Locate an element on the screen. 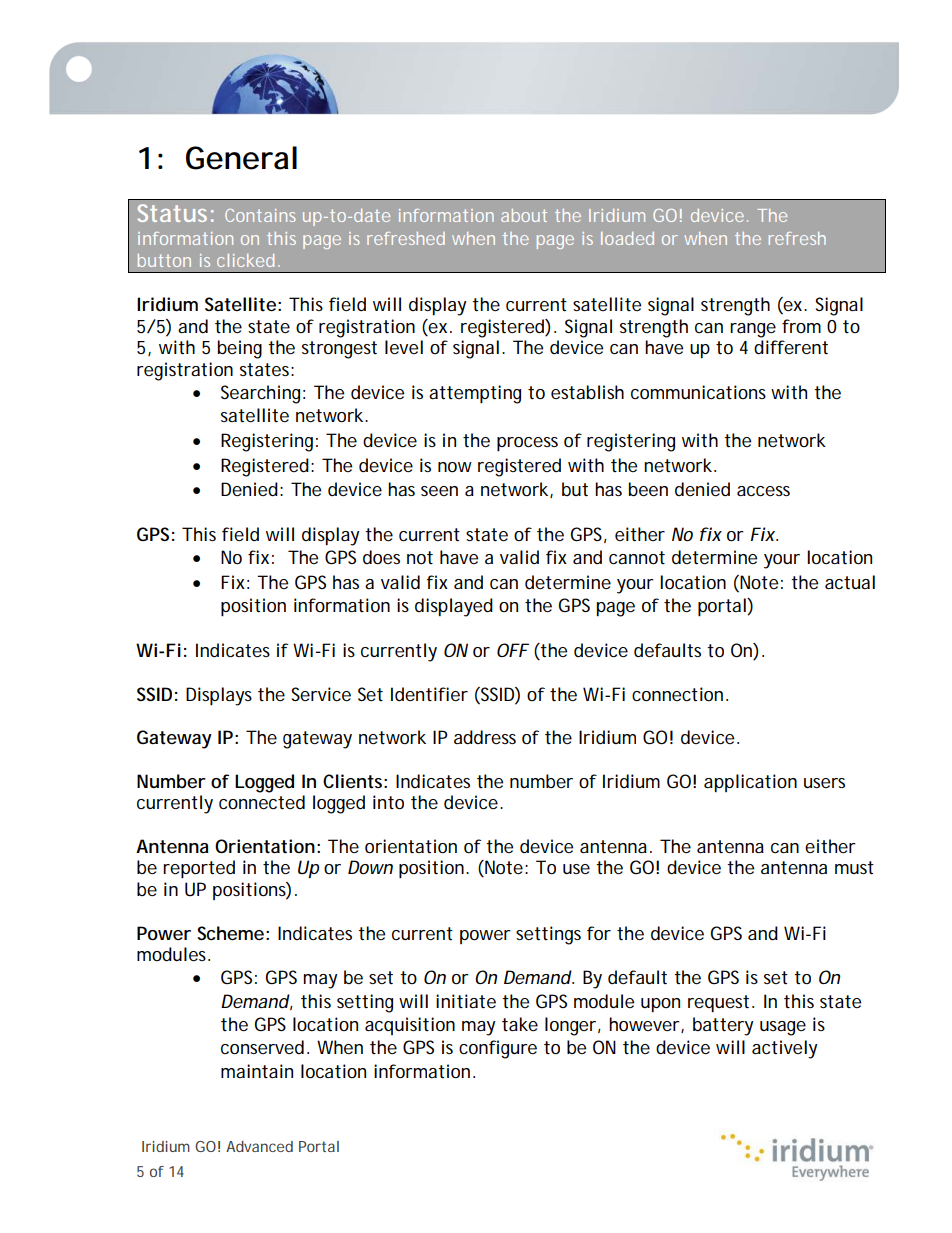  configure is located at coordinates (498, 1049).
